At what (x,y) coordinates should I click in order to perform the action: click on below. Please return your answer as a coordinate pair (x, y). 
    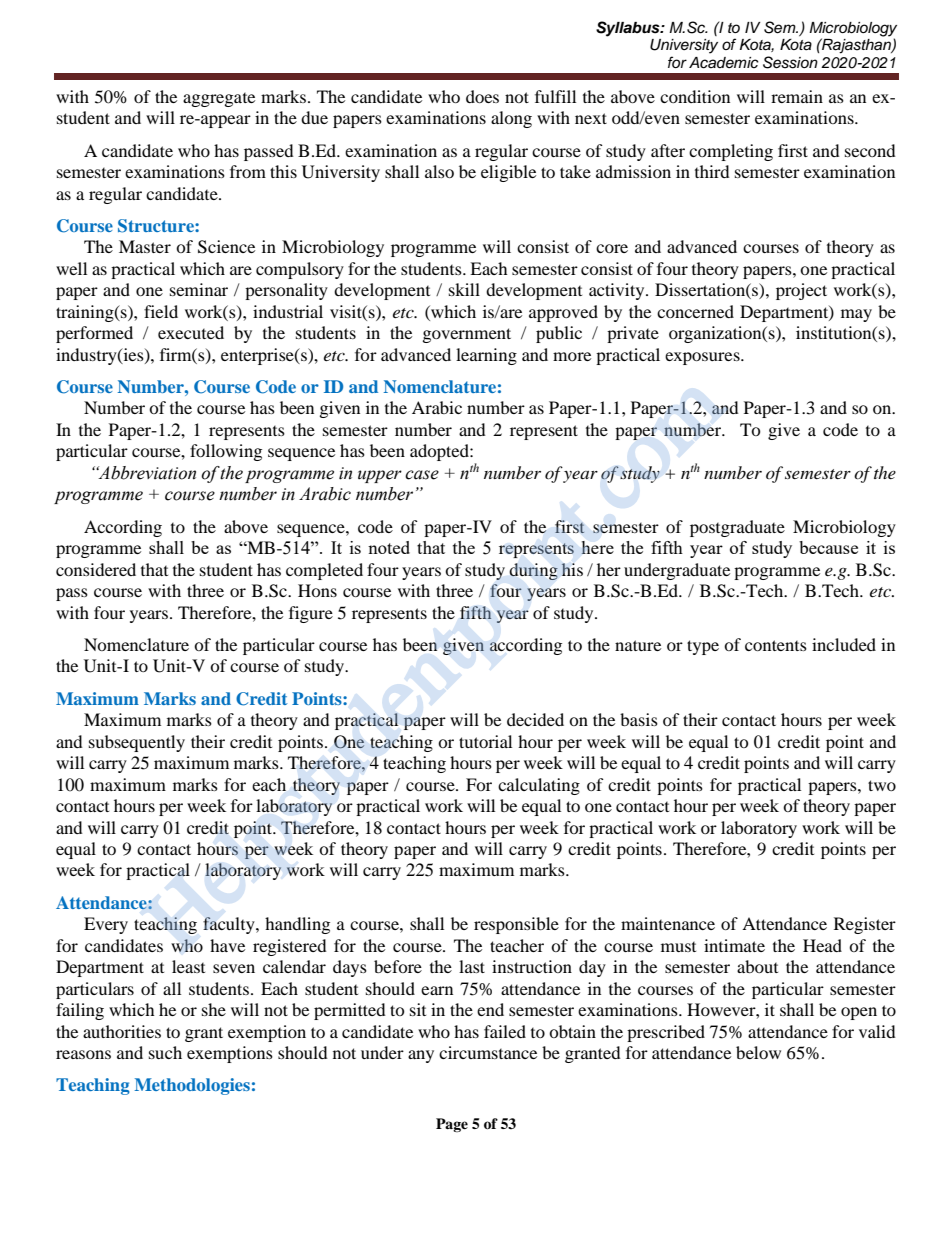
    Looking at the image, I should click on (758, 1052).
